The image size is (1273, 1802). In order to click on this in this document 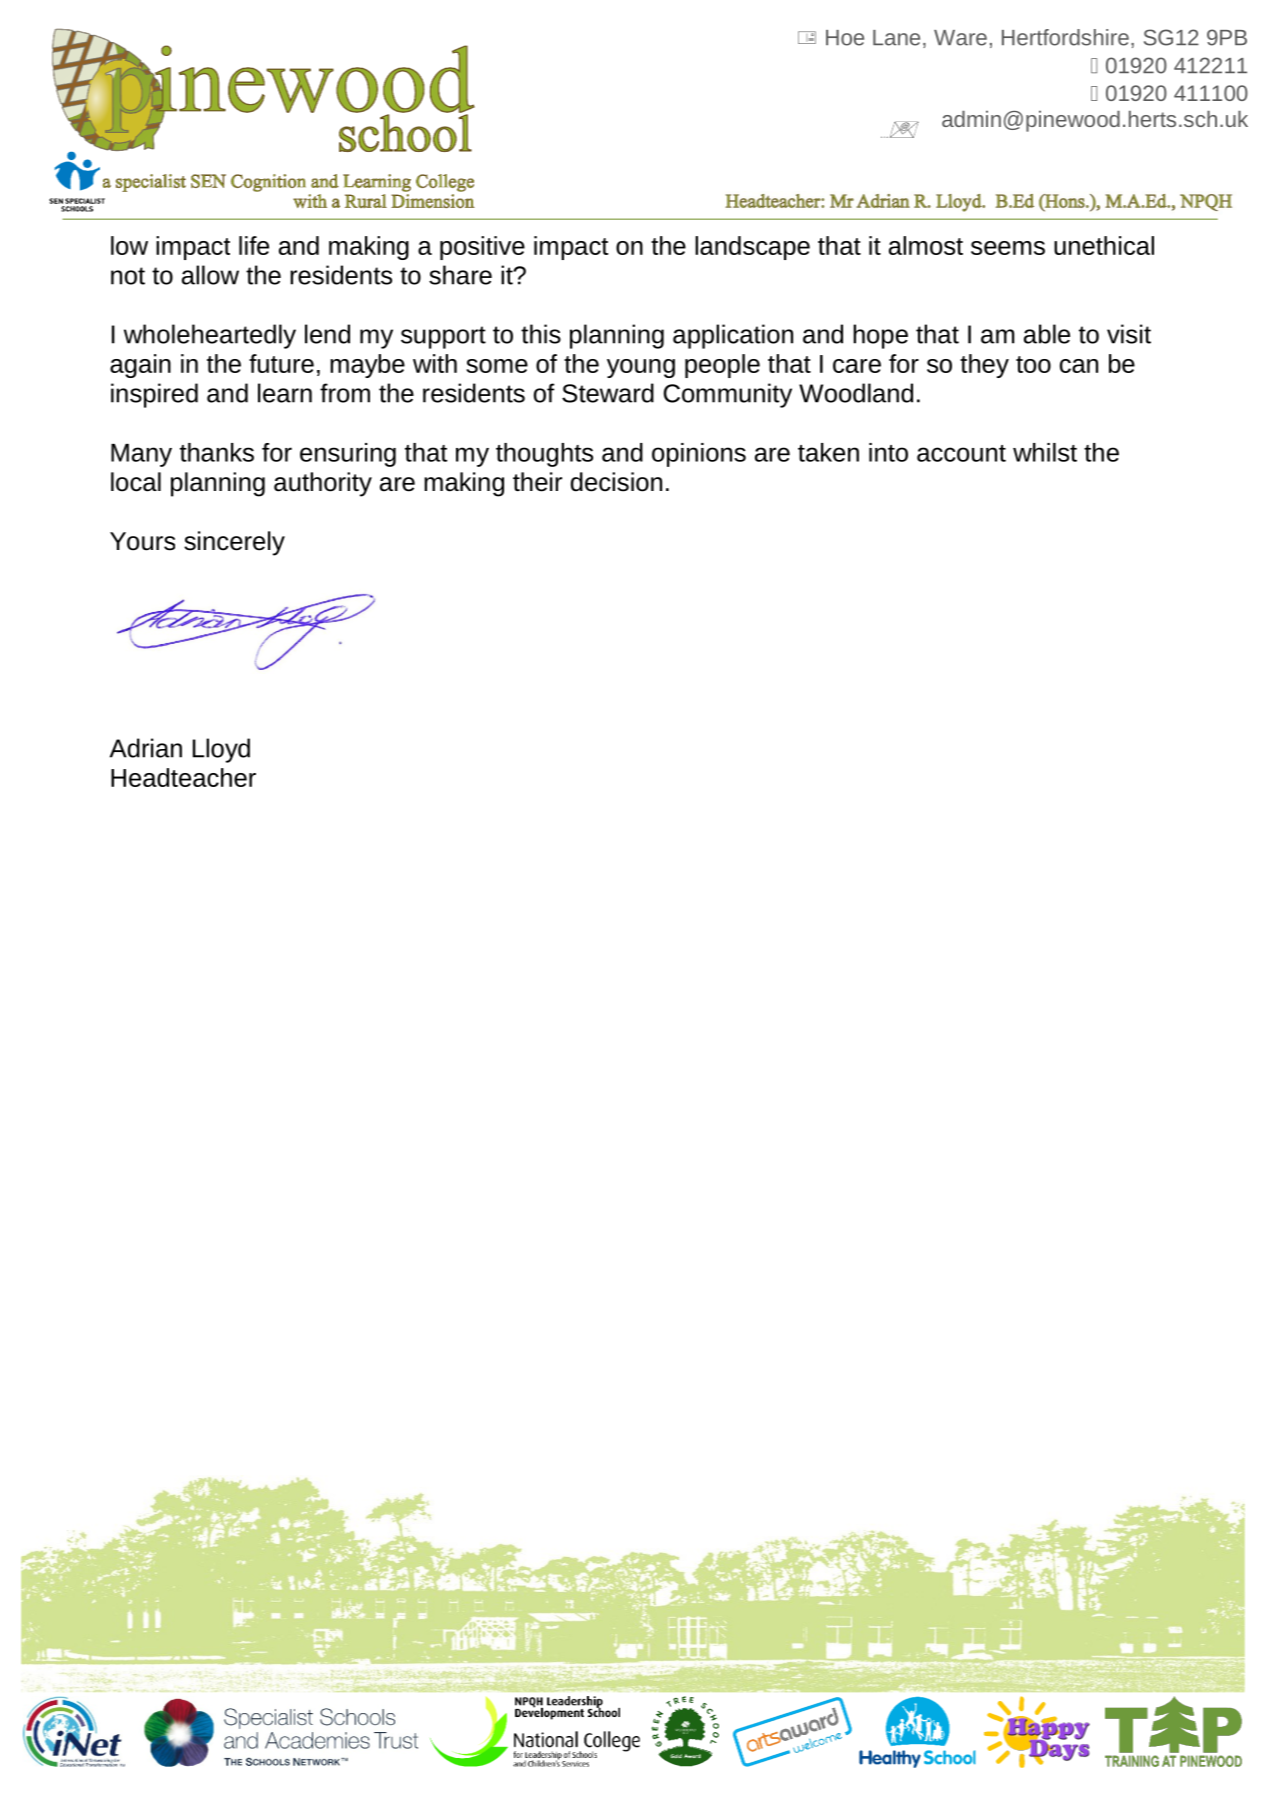, I will do `click(541, 334)`.
